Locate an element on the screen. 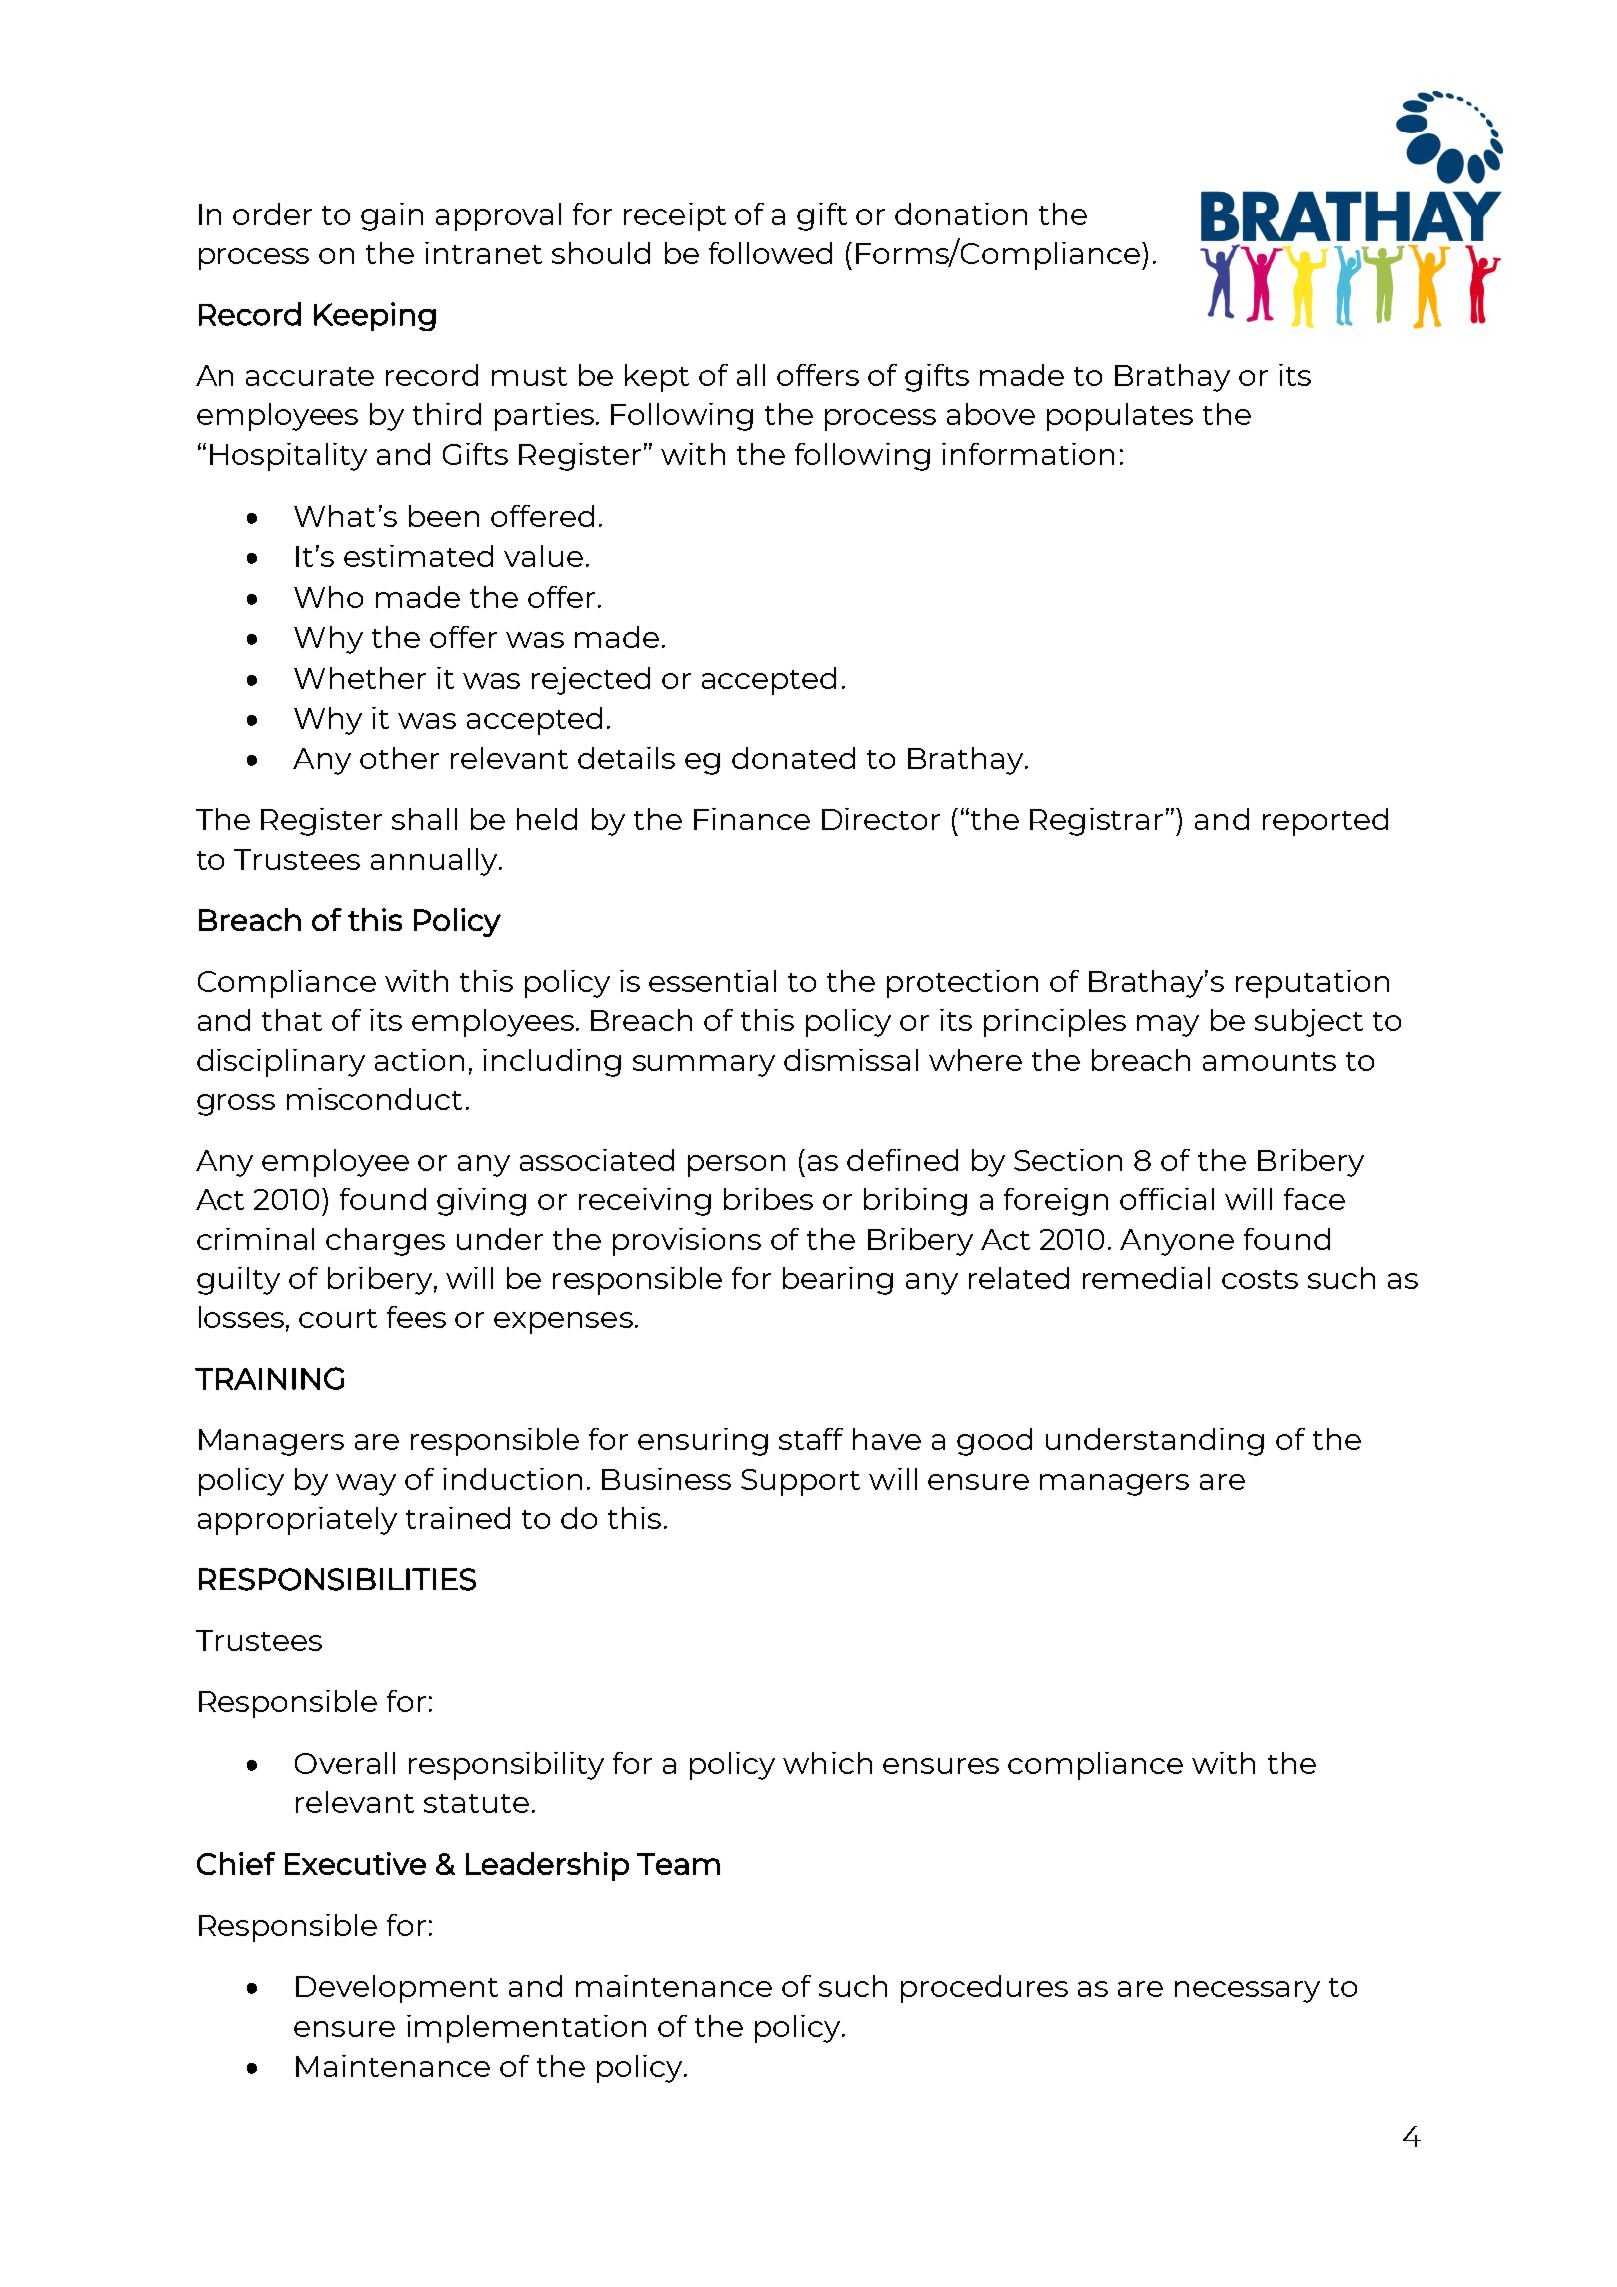 This screenshot has width=1617, height=2287. Development is located at coordinates (397, 1989).
